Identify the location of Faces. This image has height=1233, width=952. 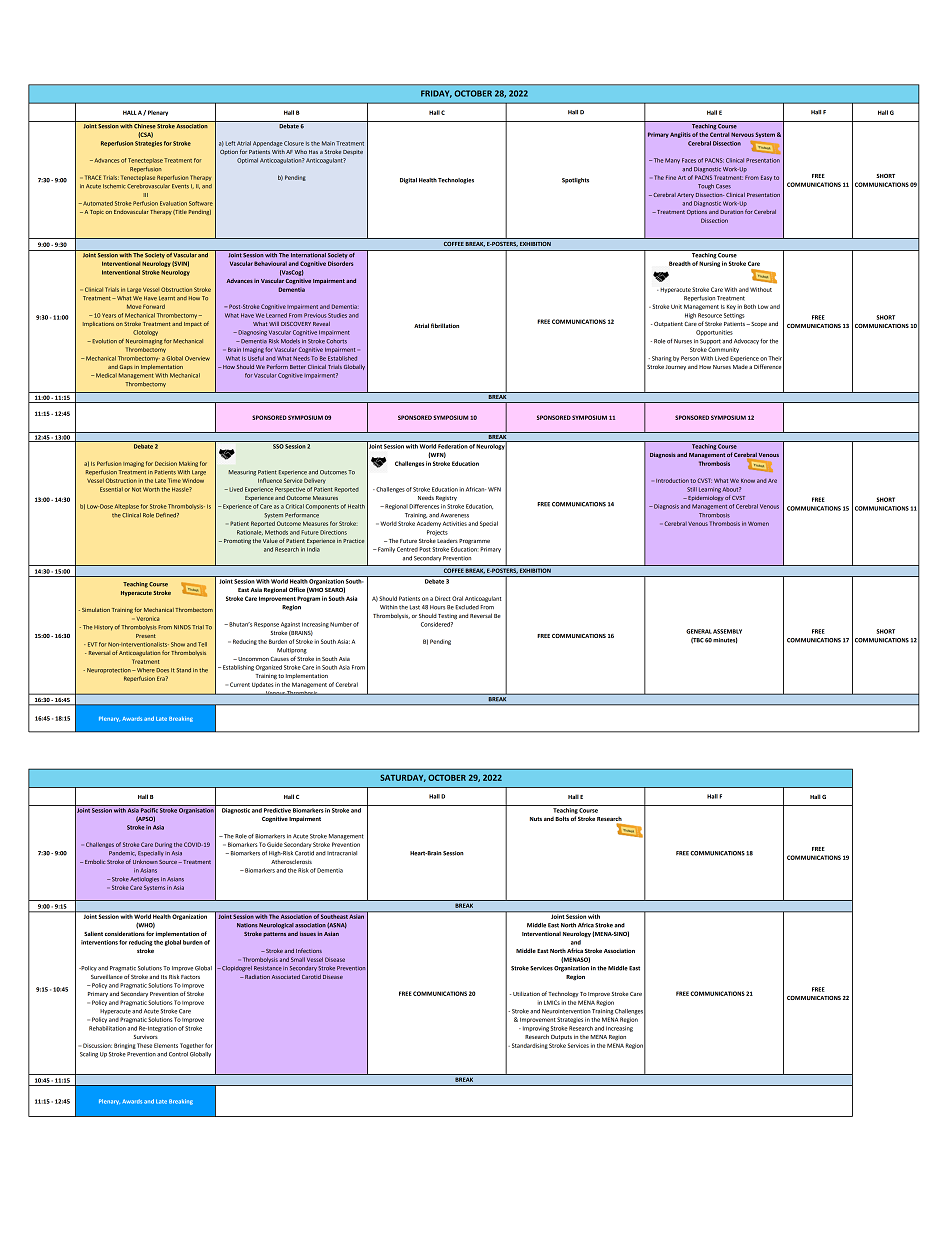
(689, 160).
